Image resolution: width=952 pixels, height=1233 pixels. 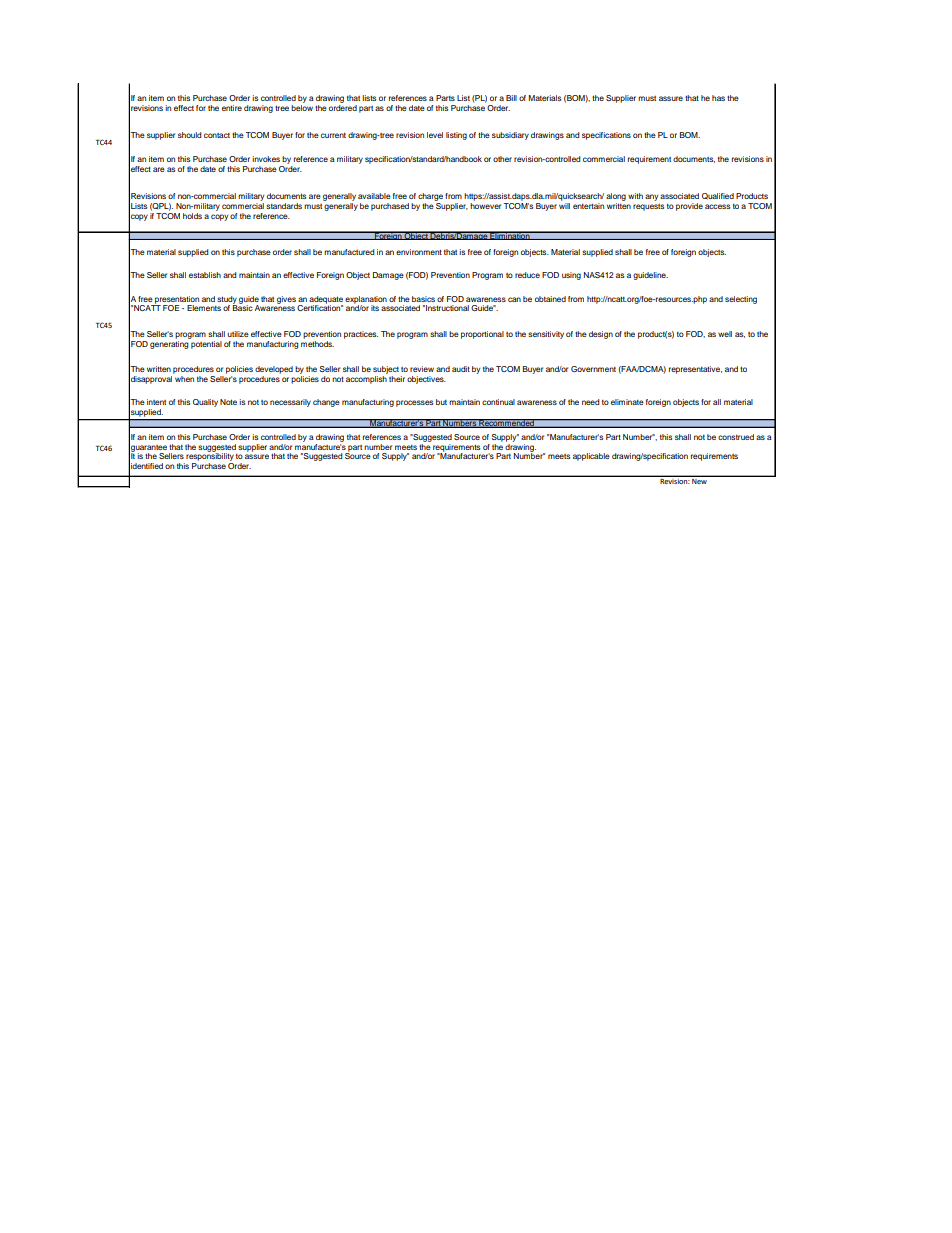 What do you see at coordinates (591, 457) in the document?
I see `applicable` at bounding box center [591, 457].
